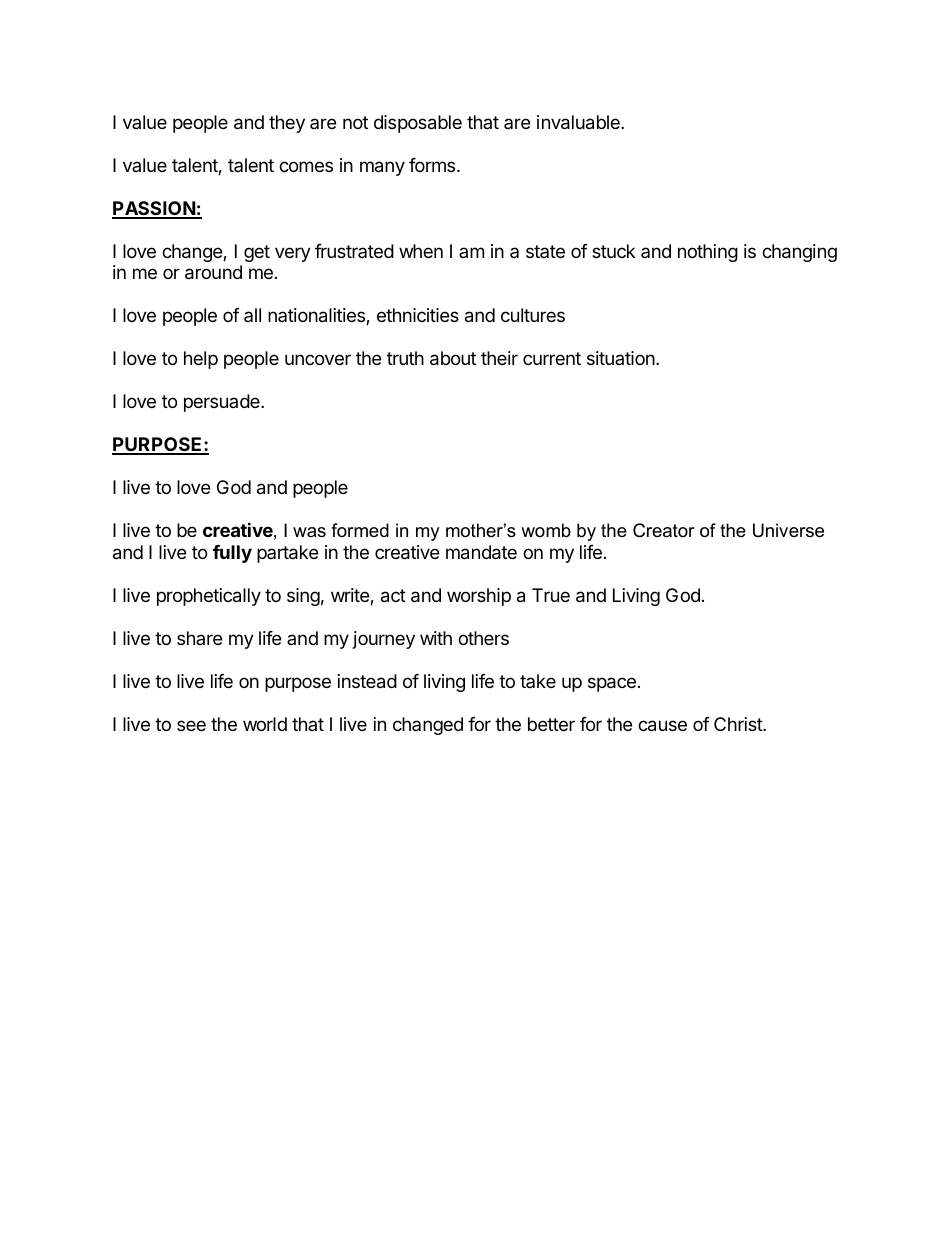 Image resolution: width=952 pixels, height=1233 pixels. I want to click on around, so click(213, 272).
